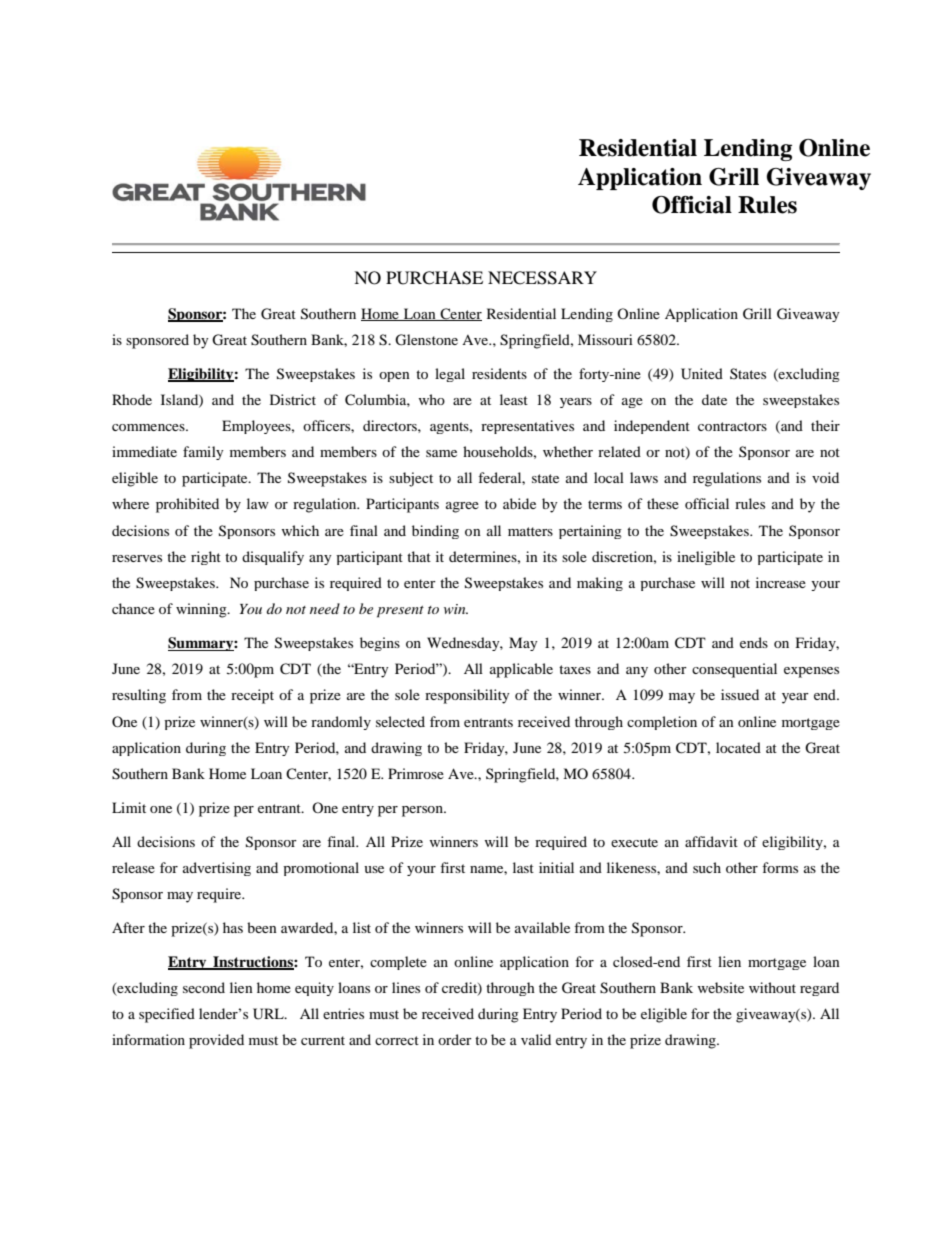 Image resolution: width=952 pixels, height=1233 pixels. What do you see at coordinates (702, 374) in the document?
I see `United` at bounding box center [702, 374].
